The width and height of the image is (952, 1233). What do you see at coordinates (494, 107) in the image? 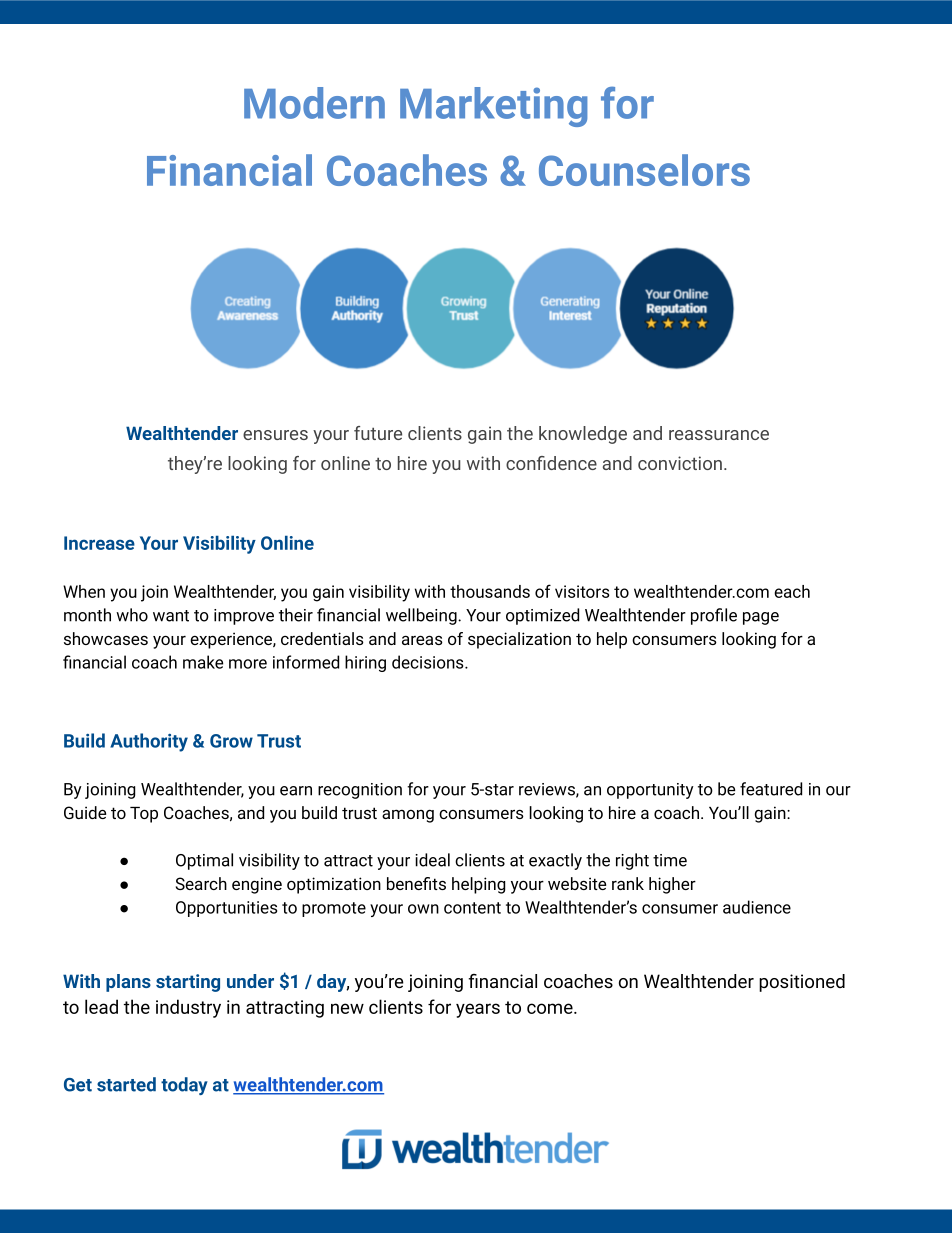
I see `Marketing` at bounding box center [494, 107].
